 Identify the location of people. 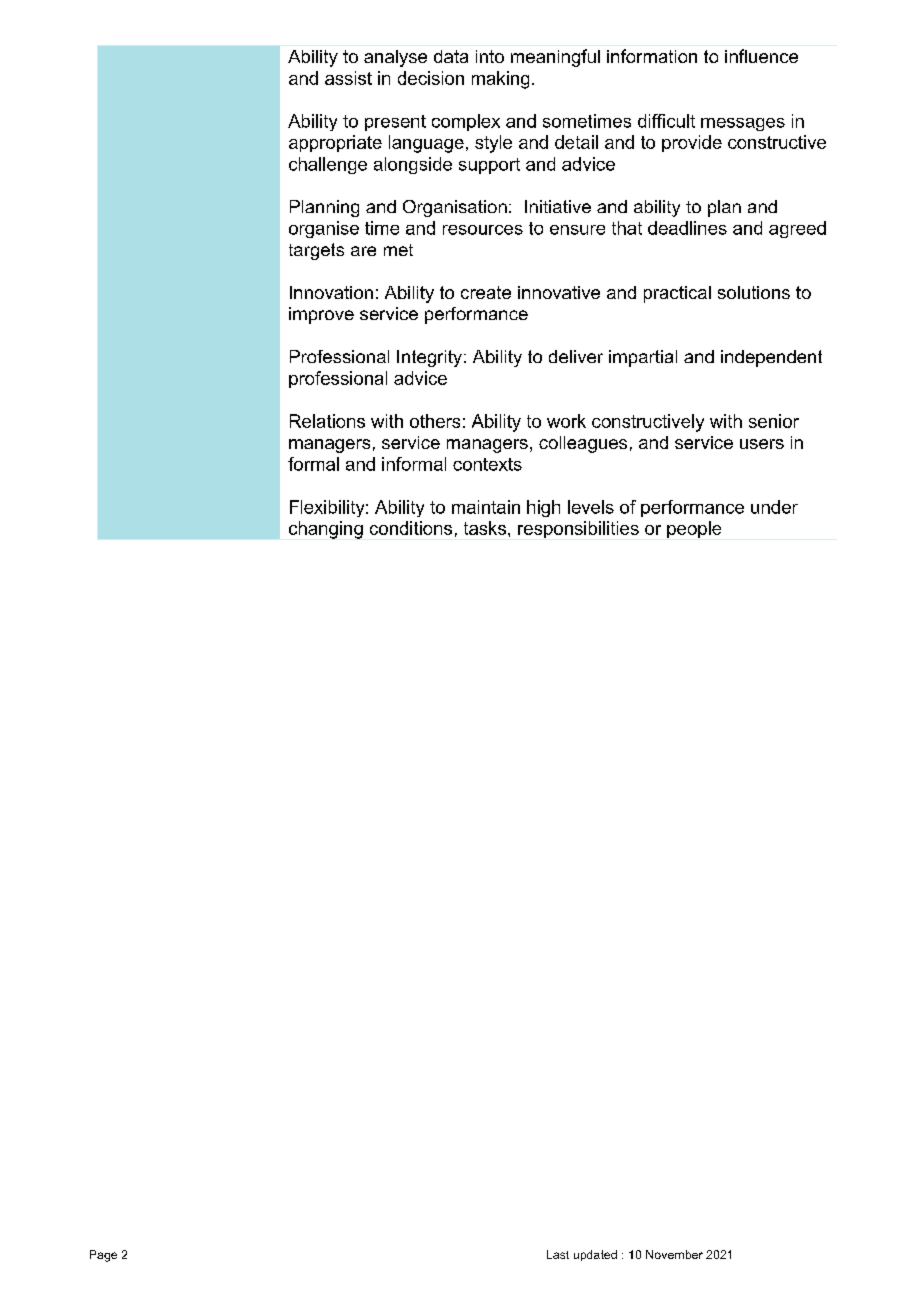
(694, 529).
